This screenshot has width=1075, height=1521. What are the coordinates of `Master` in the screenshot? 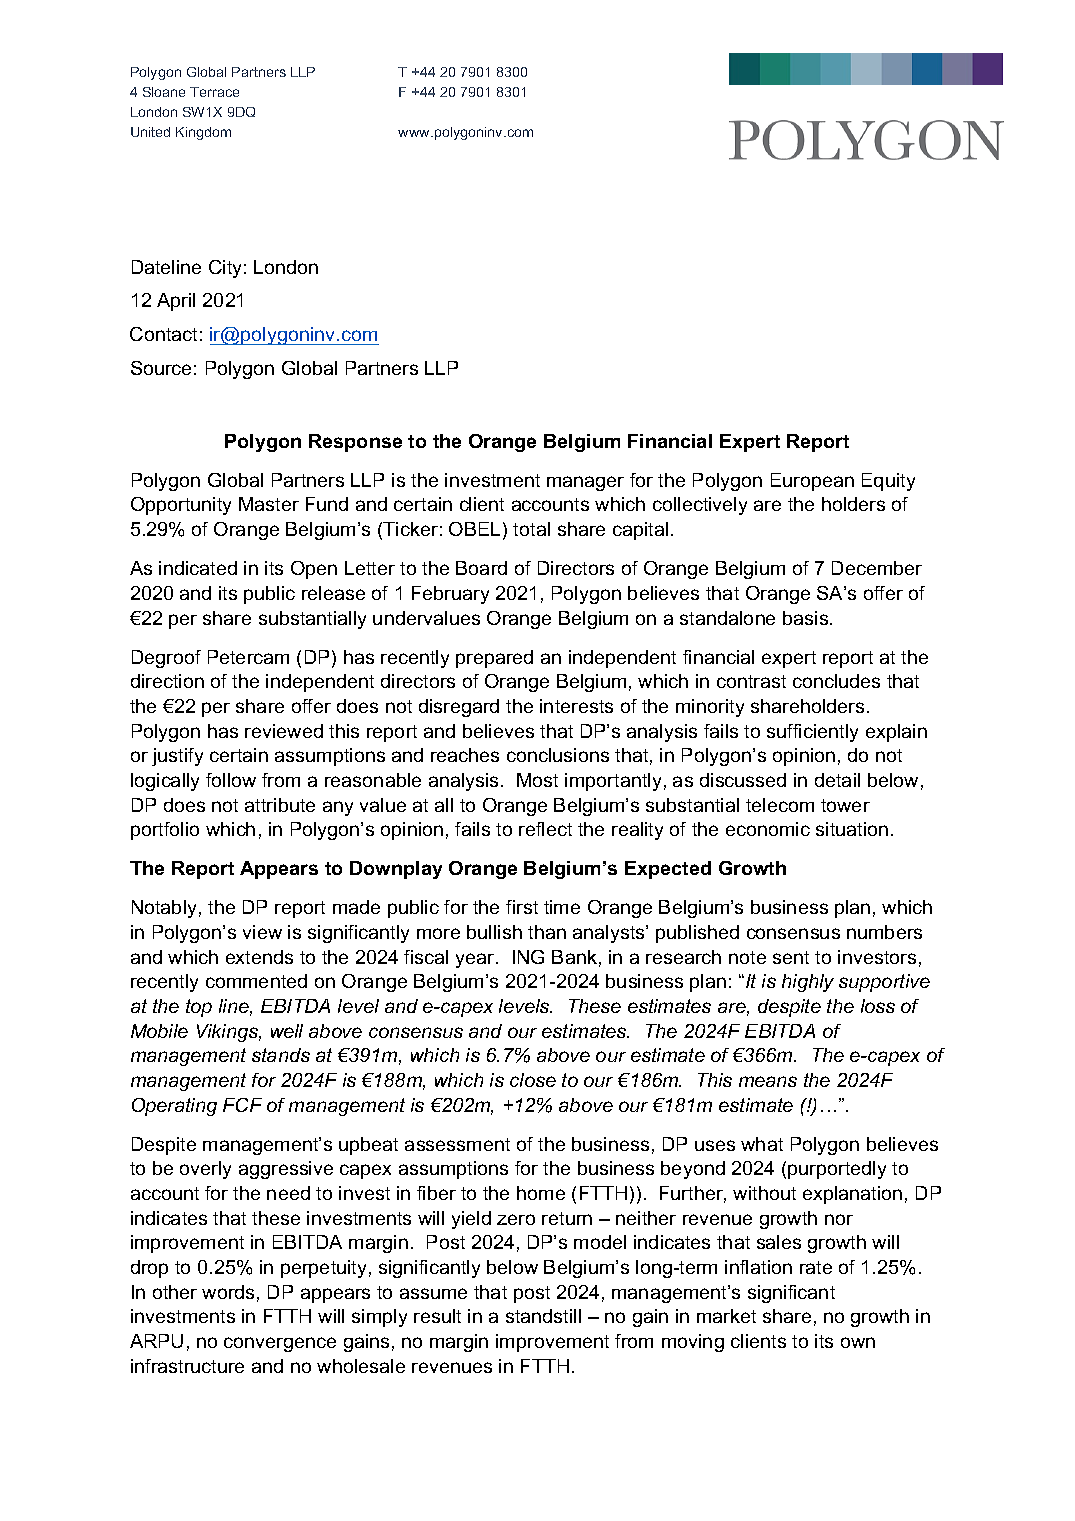 It's located at (269, 504).
